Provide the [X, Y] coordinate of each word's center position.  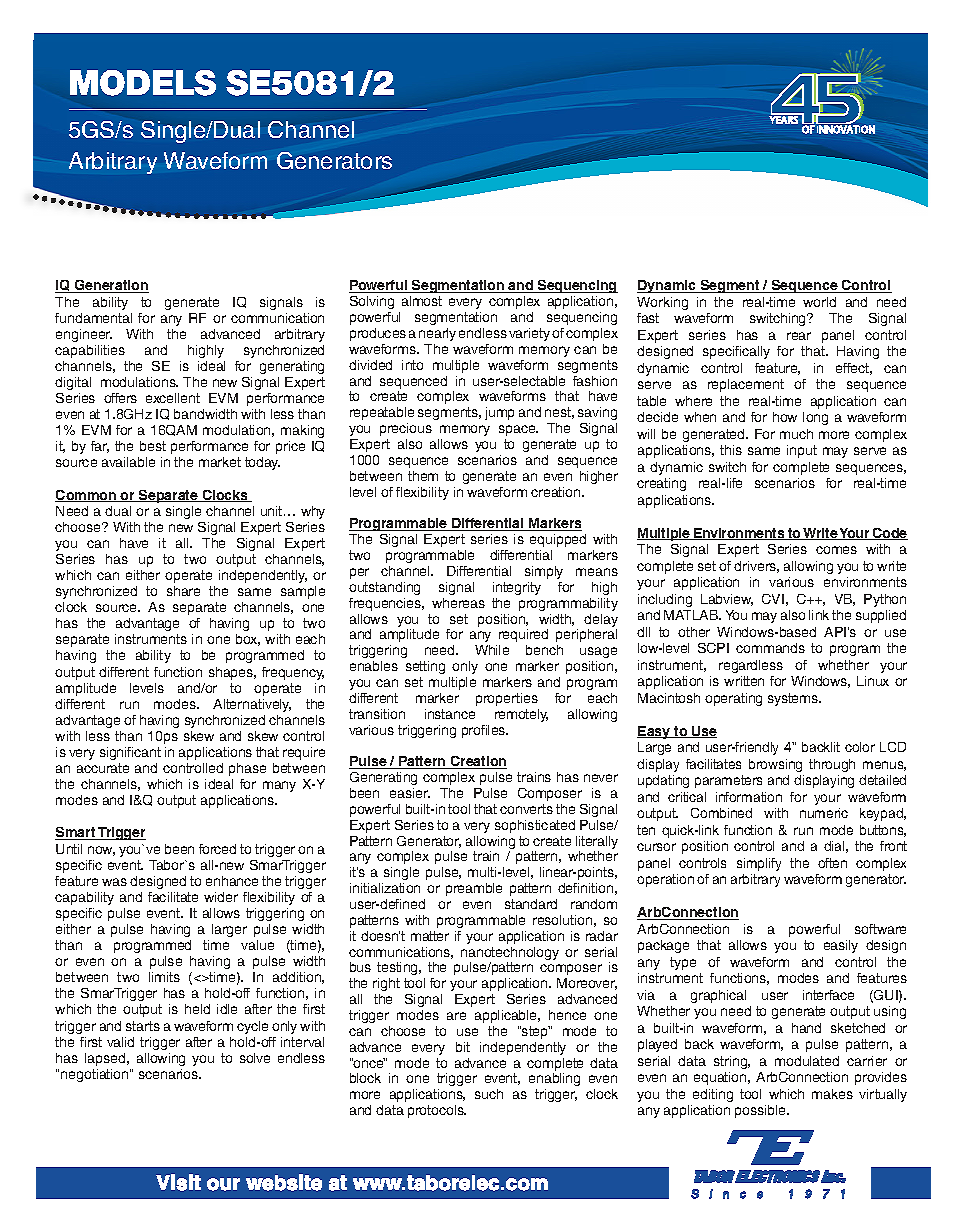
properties [507, 699]
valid [120, 1042]
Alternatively [252, 705]
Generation [111, 286]
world [819, 302]
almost [422, 301]
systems [794, 699]
